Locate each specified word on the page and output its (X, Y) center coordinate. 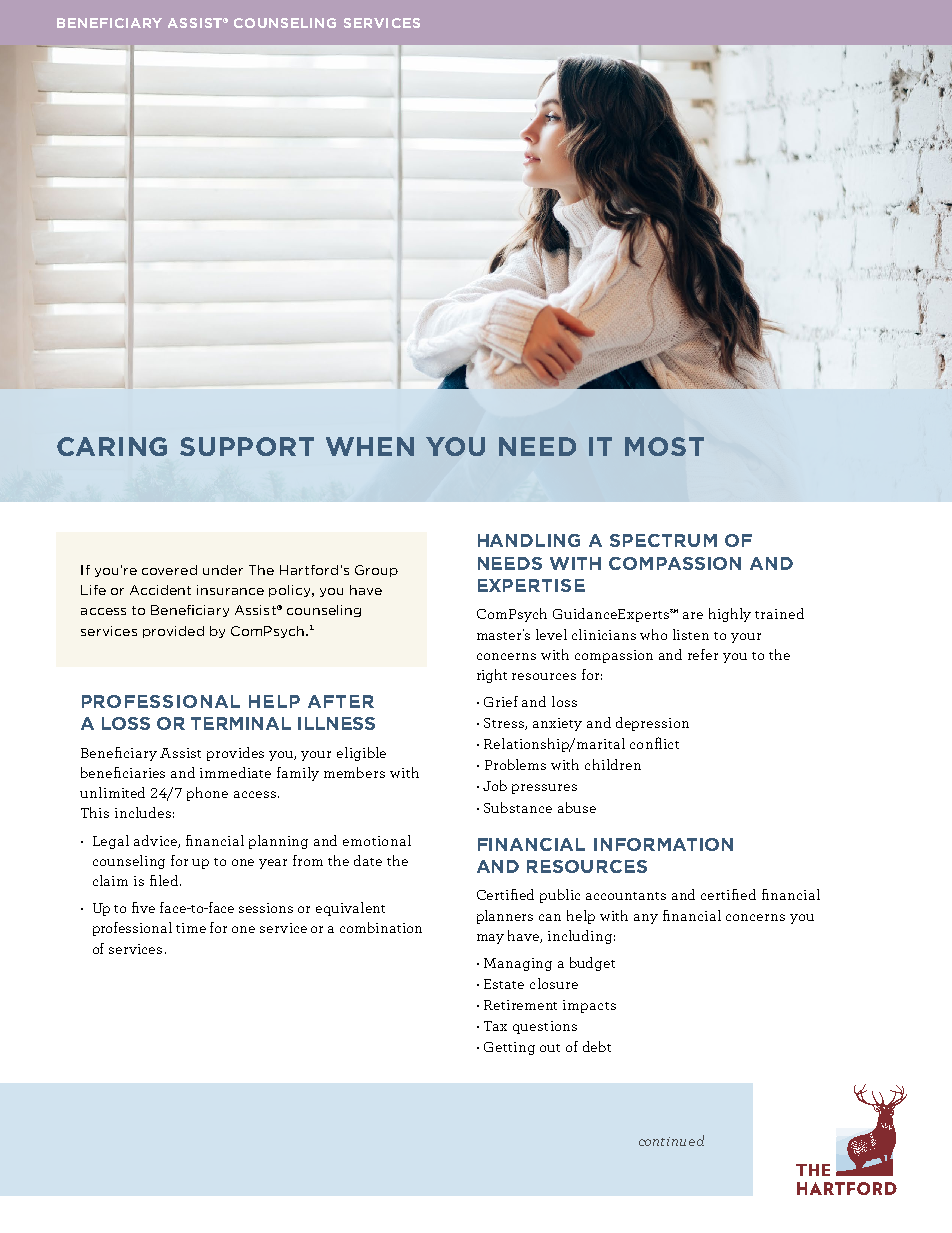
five (143, 907)
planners (505, 917)
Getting (509, 1048)
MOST (664, 446)
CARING (112, 446)
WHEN (370, 446)
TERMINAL (241, 723)
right (492, 676)
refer (703, 654)
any (646, 919)
